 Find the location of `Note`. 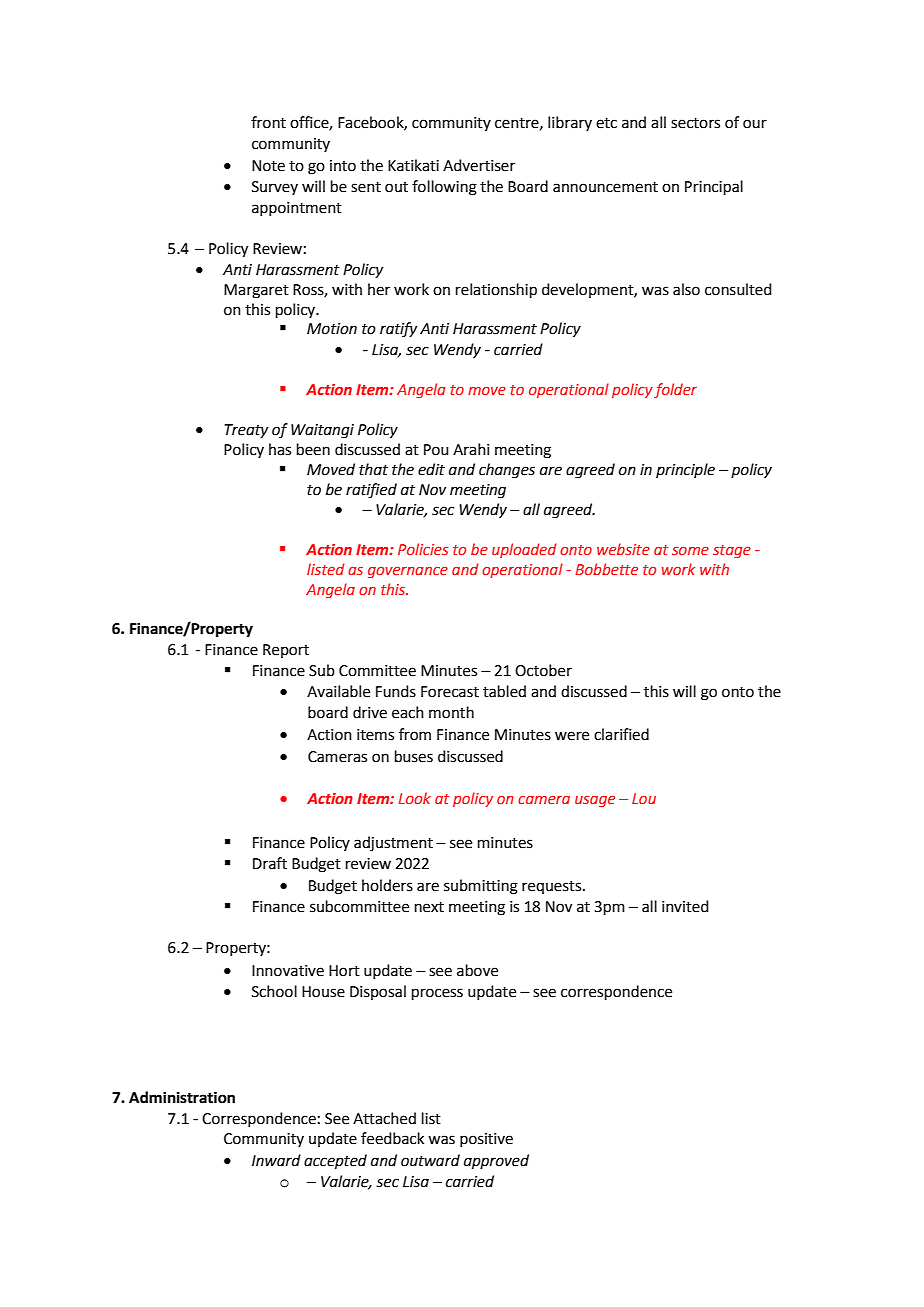

Note is located at coordinates (268, 166).
